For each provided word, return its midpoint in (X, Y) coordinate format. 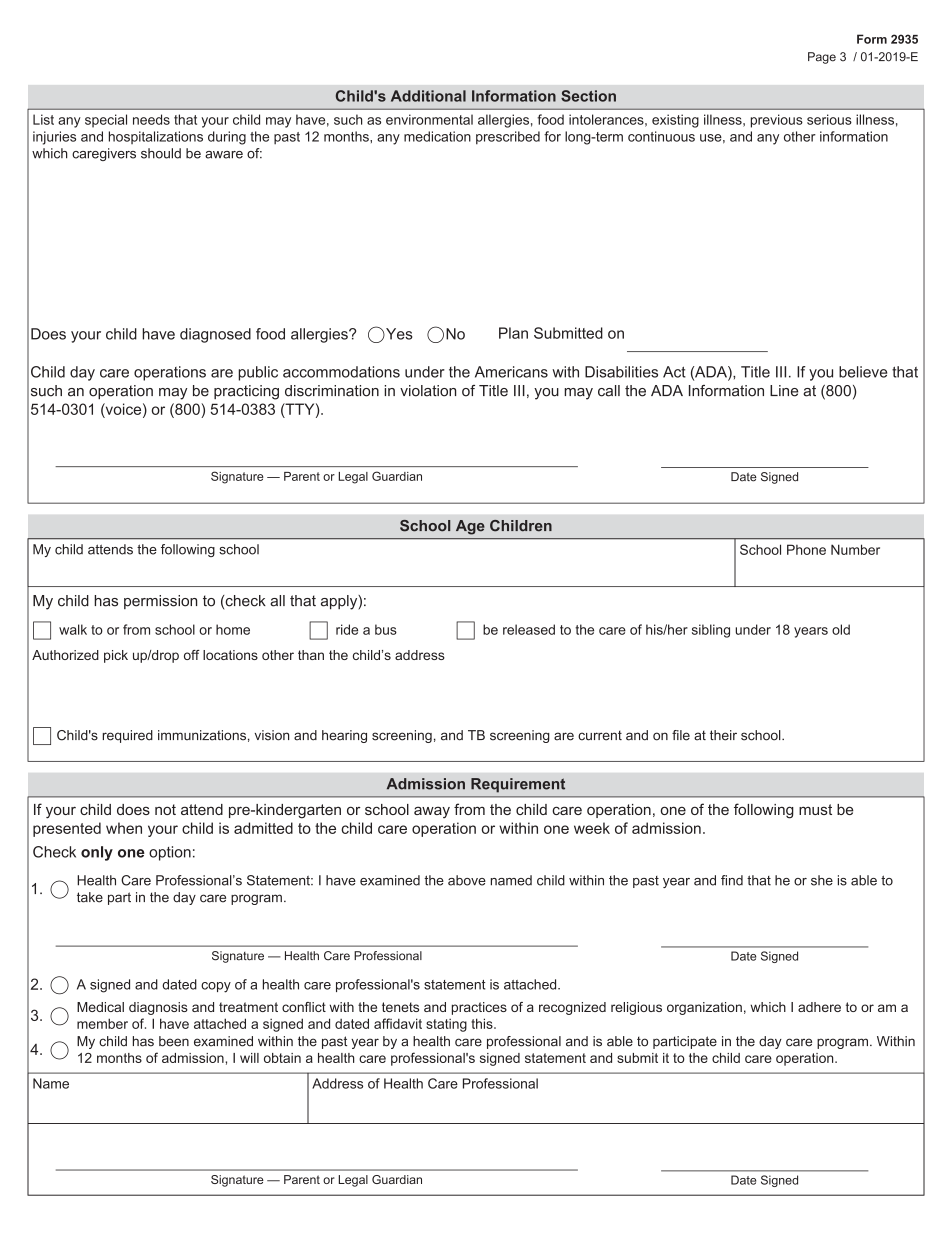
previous (777, 121)
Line (784, 391)
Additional (428, 96)
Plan (513, 333)
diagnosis (158, 1008)
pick (116, 656)
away (432, 812)
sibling (711, 631)
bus (386, 629)
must (815, 809)
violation (428, 391)
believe (863, 372)
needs (151, 119)
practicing (246, 392)
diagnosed (215, 335)
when (124, 828)
